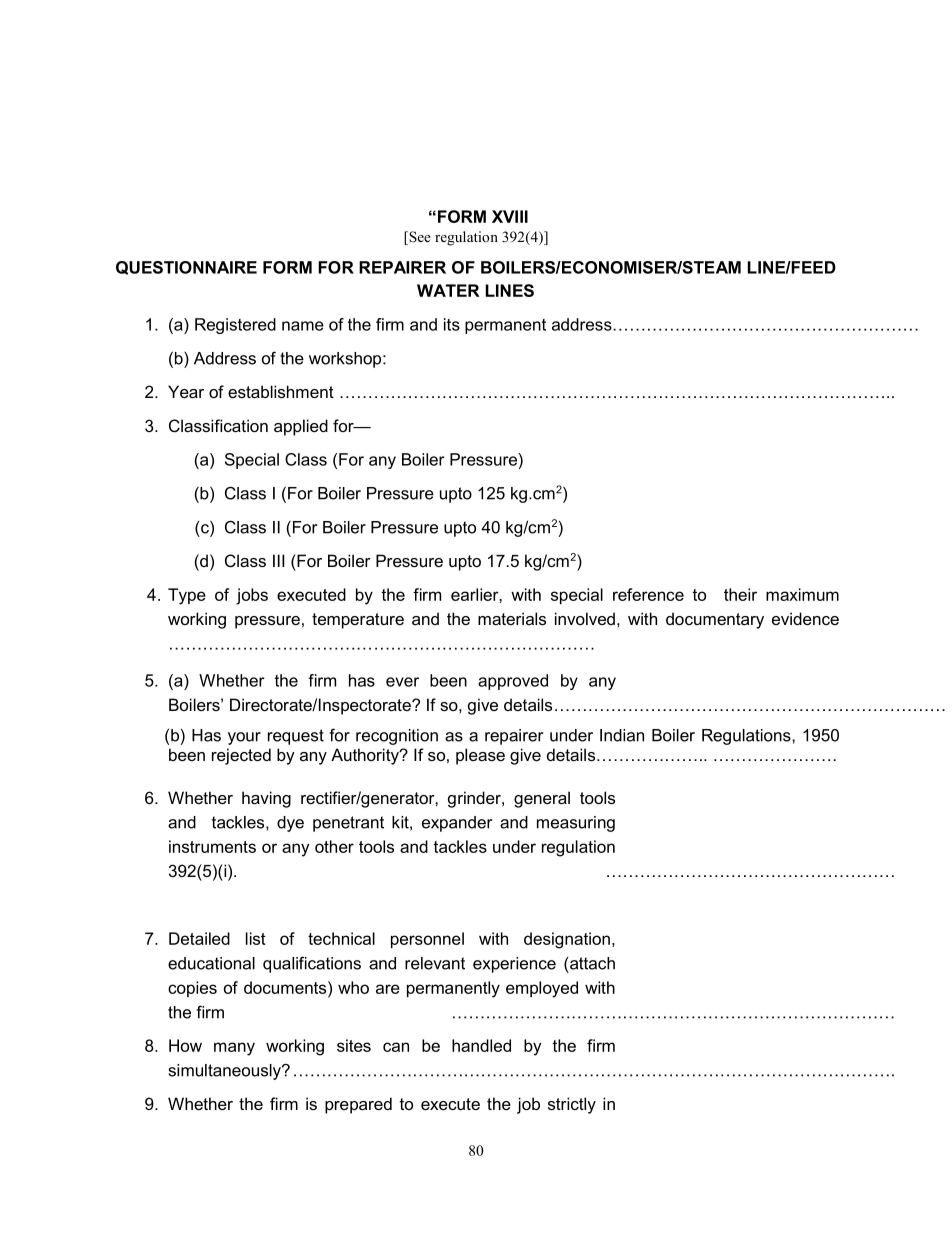 This screenshot has width=952, height=1233. What do you see at coordinates (715, 620) in the screenshot?
I see `documentary` at bounding box center [715, 620].
